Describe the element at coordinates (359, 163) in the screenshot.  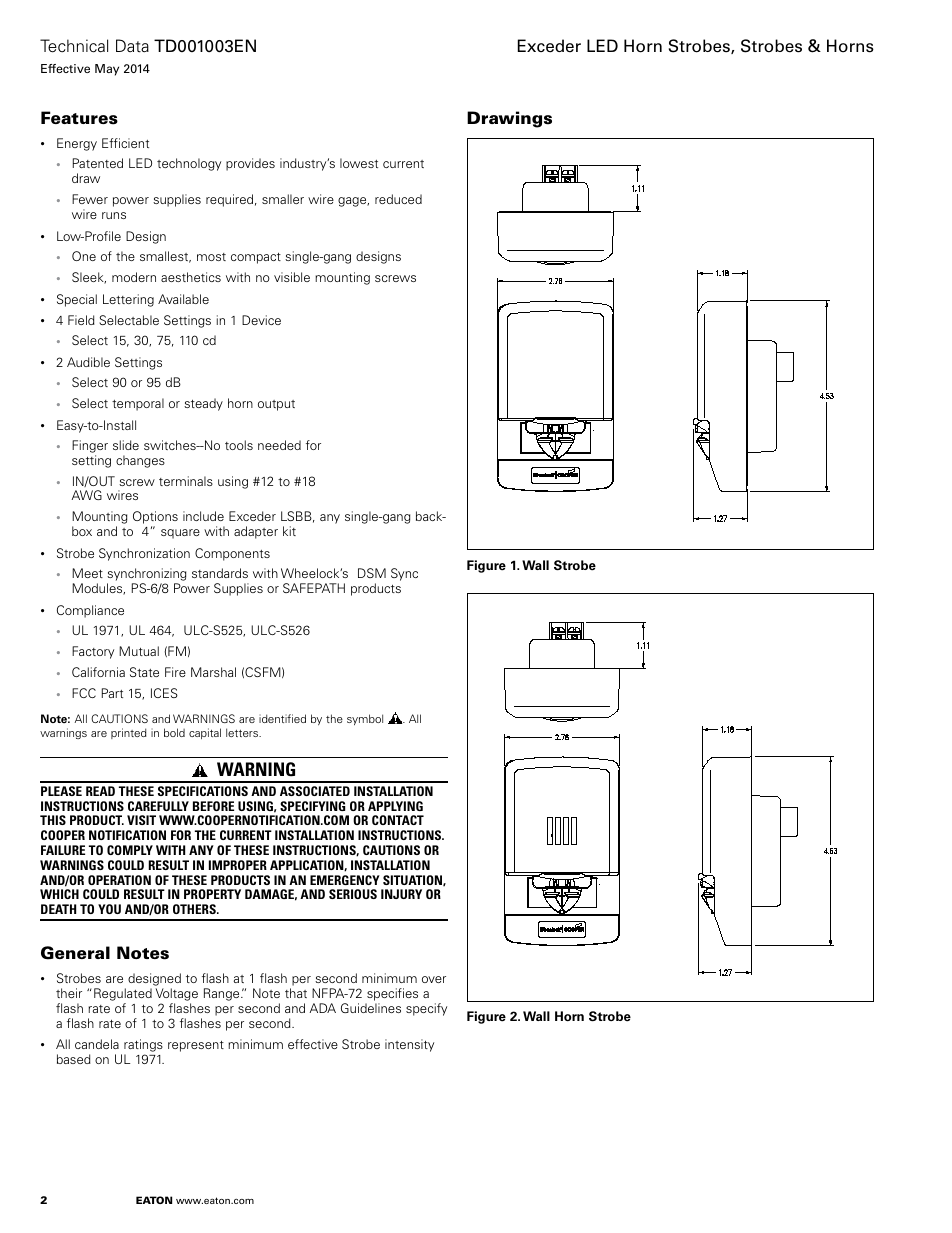
I see `lowest` at that location.
